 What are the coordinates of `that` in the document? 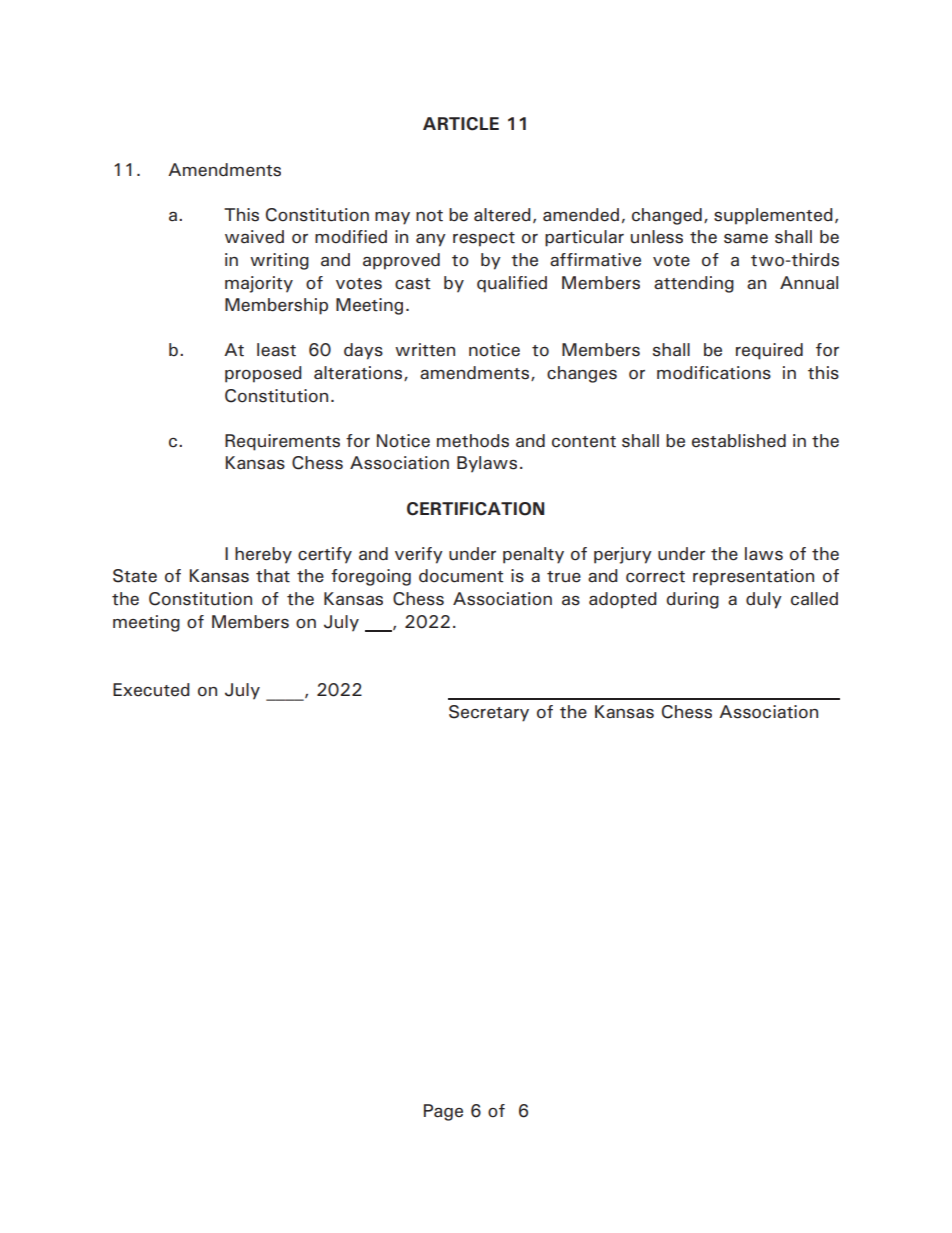 It's located at (273, 576).
